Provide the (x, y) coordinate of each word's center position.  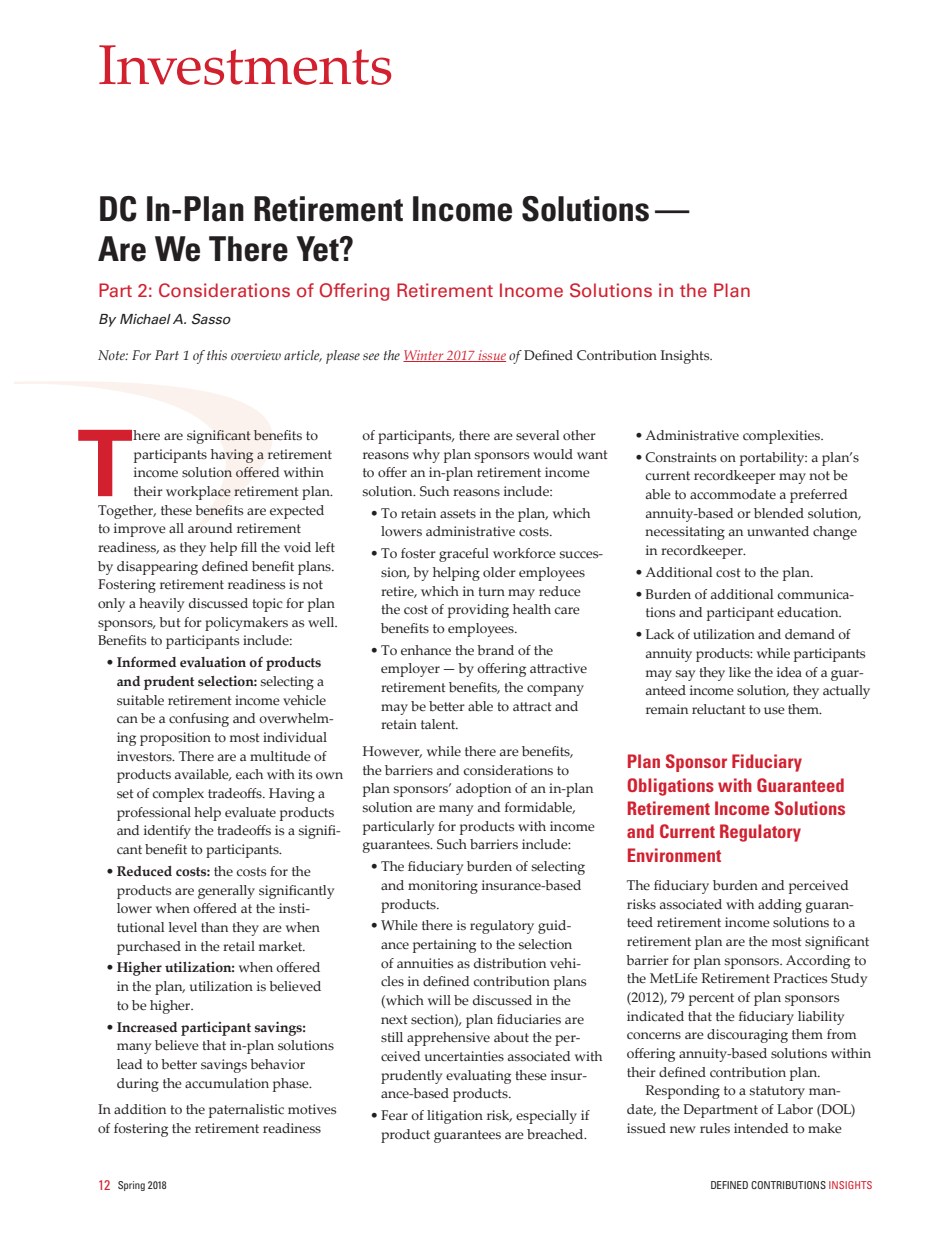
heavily (161, 605)
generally (226, 892)
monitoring (443, 887)
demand (810, 634)
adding (780, 906)
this (217, 355)
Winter (424, 356)
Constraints (680, 457)
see (371, 356)
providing (478, 611)
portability (773, 459)
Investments (245, 65)
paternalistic (246, 1111)
